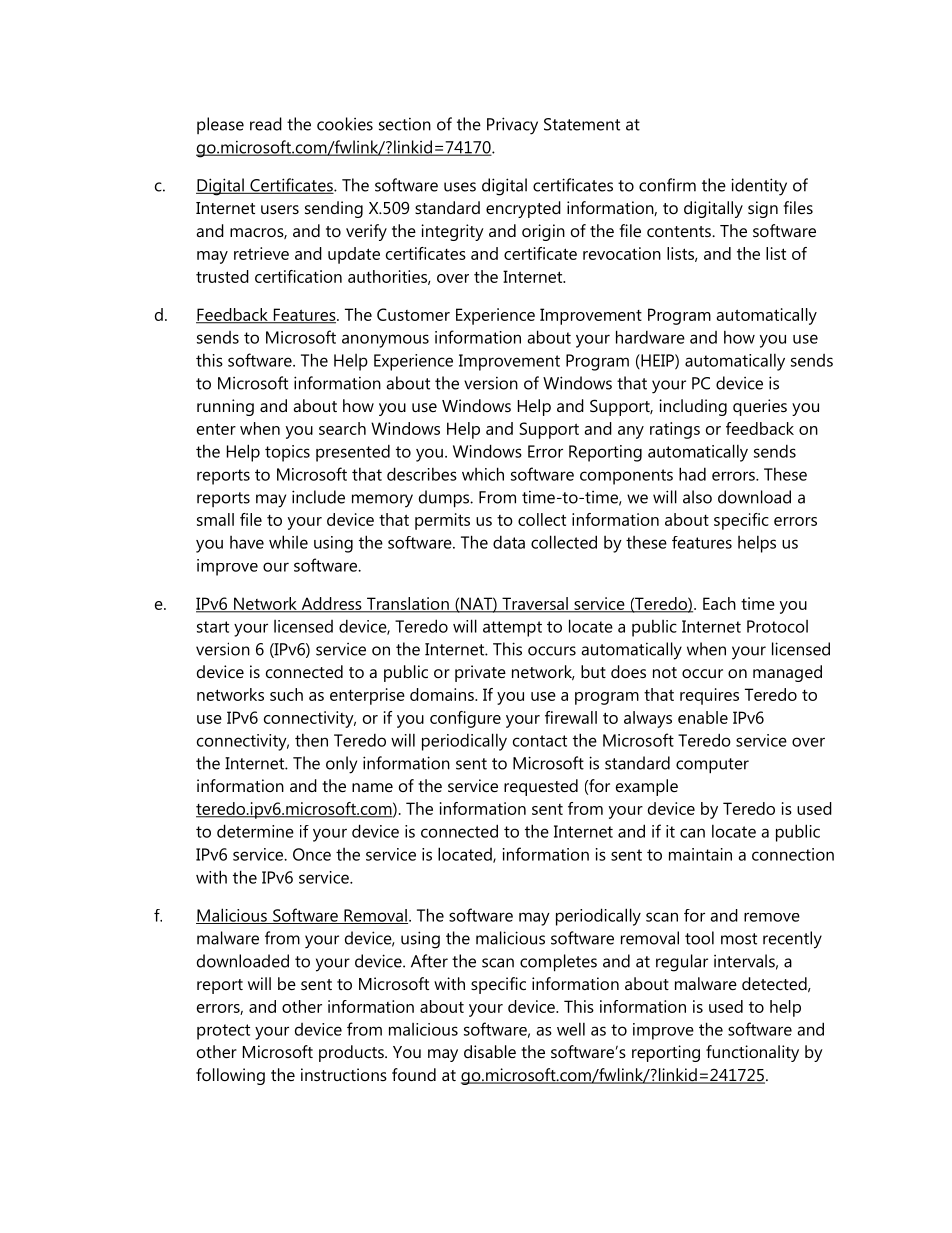 The image size is (952, 1233). What do you see at coordinates (759, 187) in the page?
I see `identity` at bounding box center [759, 187].
